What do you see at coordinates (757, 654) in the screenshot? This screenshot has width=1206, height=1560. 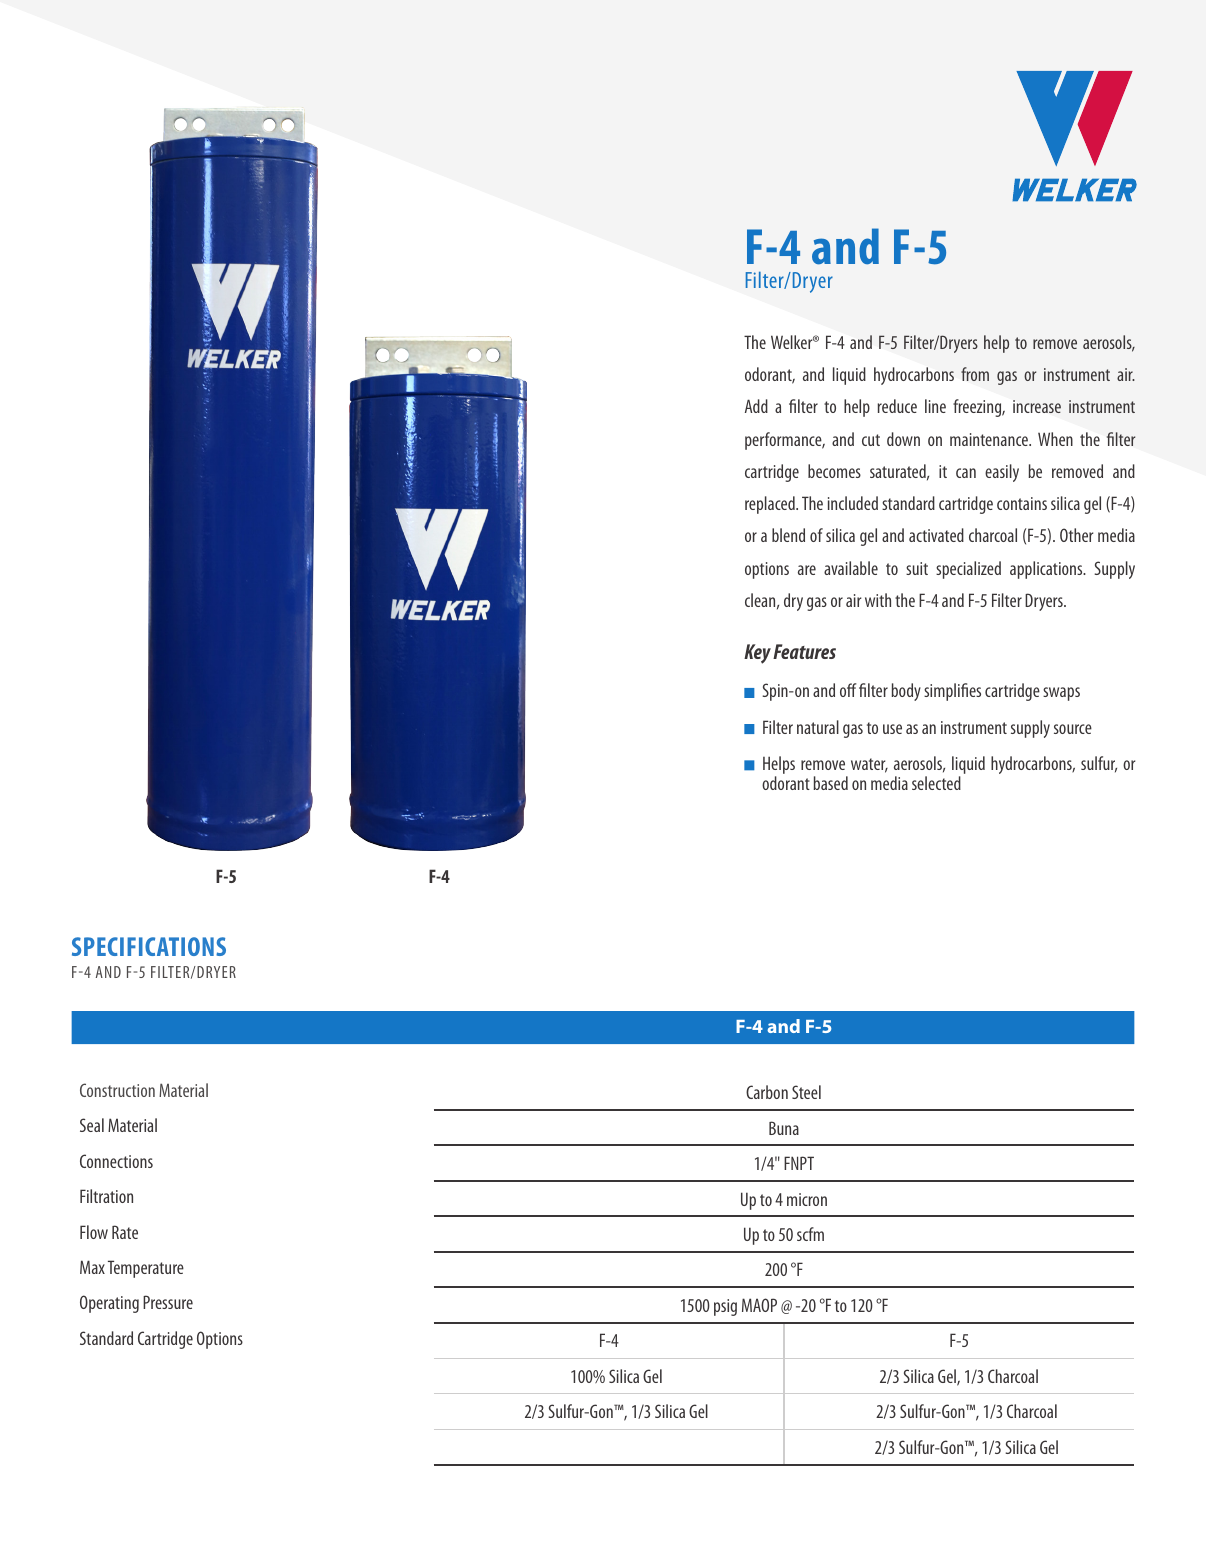 I see `Key` at bounding box center [757, 654].
